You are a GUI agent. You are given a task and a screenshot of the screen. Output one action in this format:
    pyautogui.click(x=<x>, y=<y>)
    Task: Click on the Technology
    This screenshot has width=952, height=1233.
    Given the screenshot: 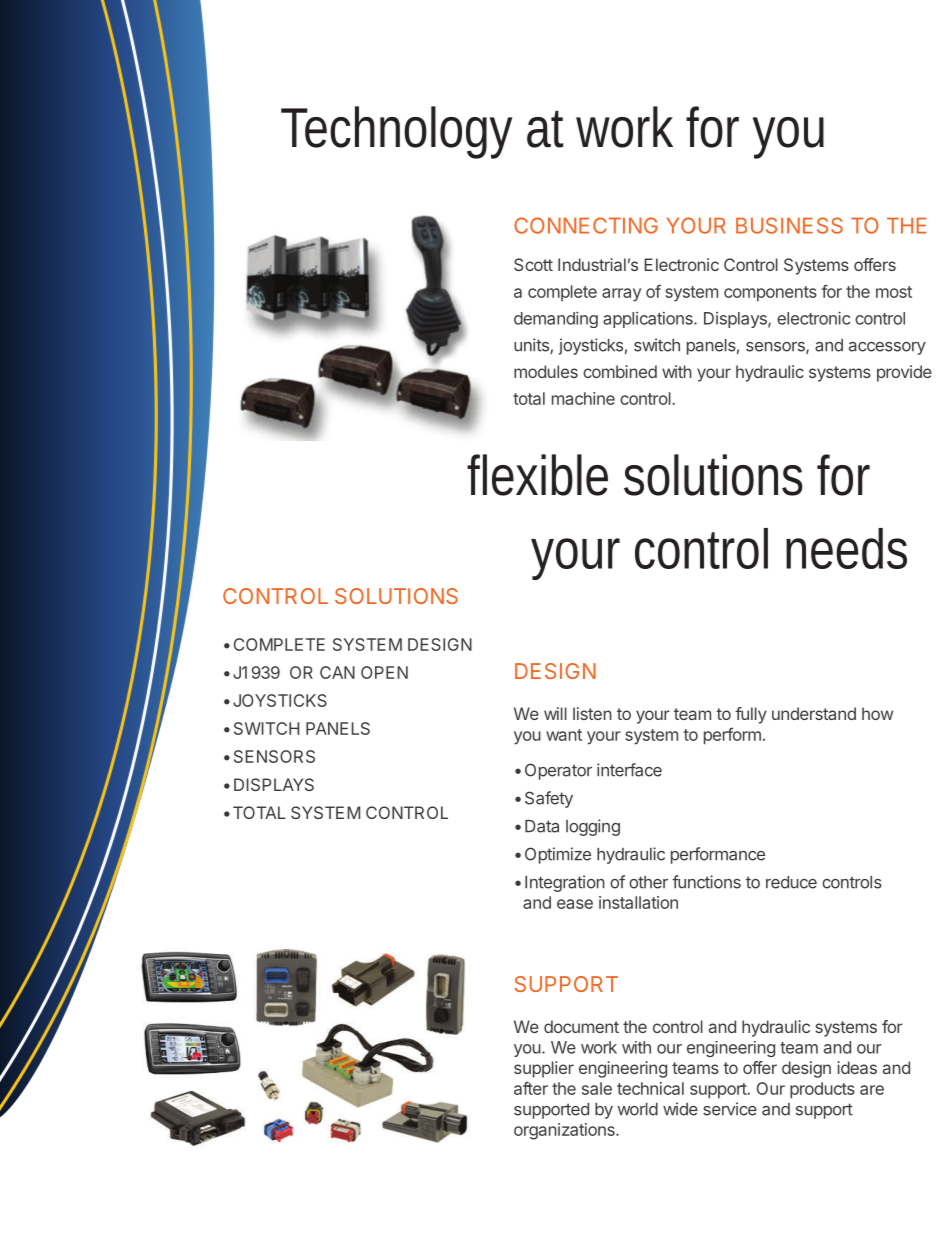 What is the action you would take?
    pyautogui.click(x=396, y=132)
